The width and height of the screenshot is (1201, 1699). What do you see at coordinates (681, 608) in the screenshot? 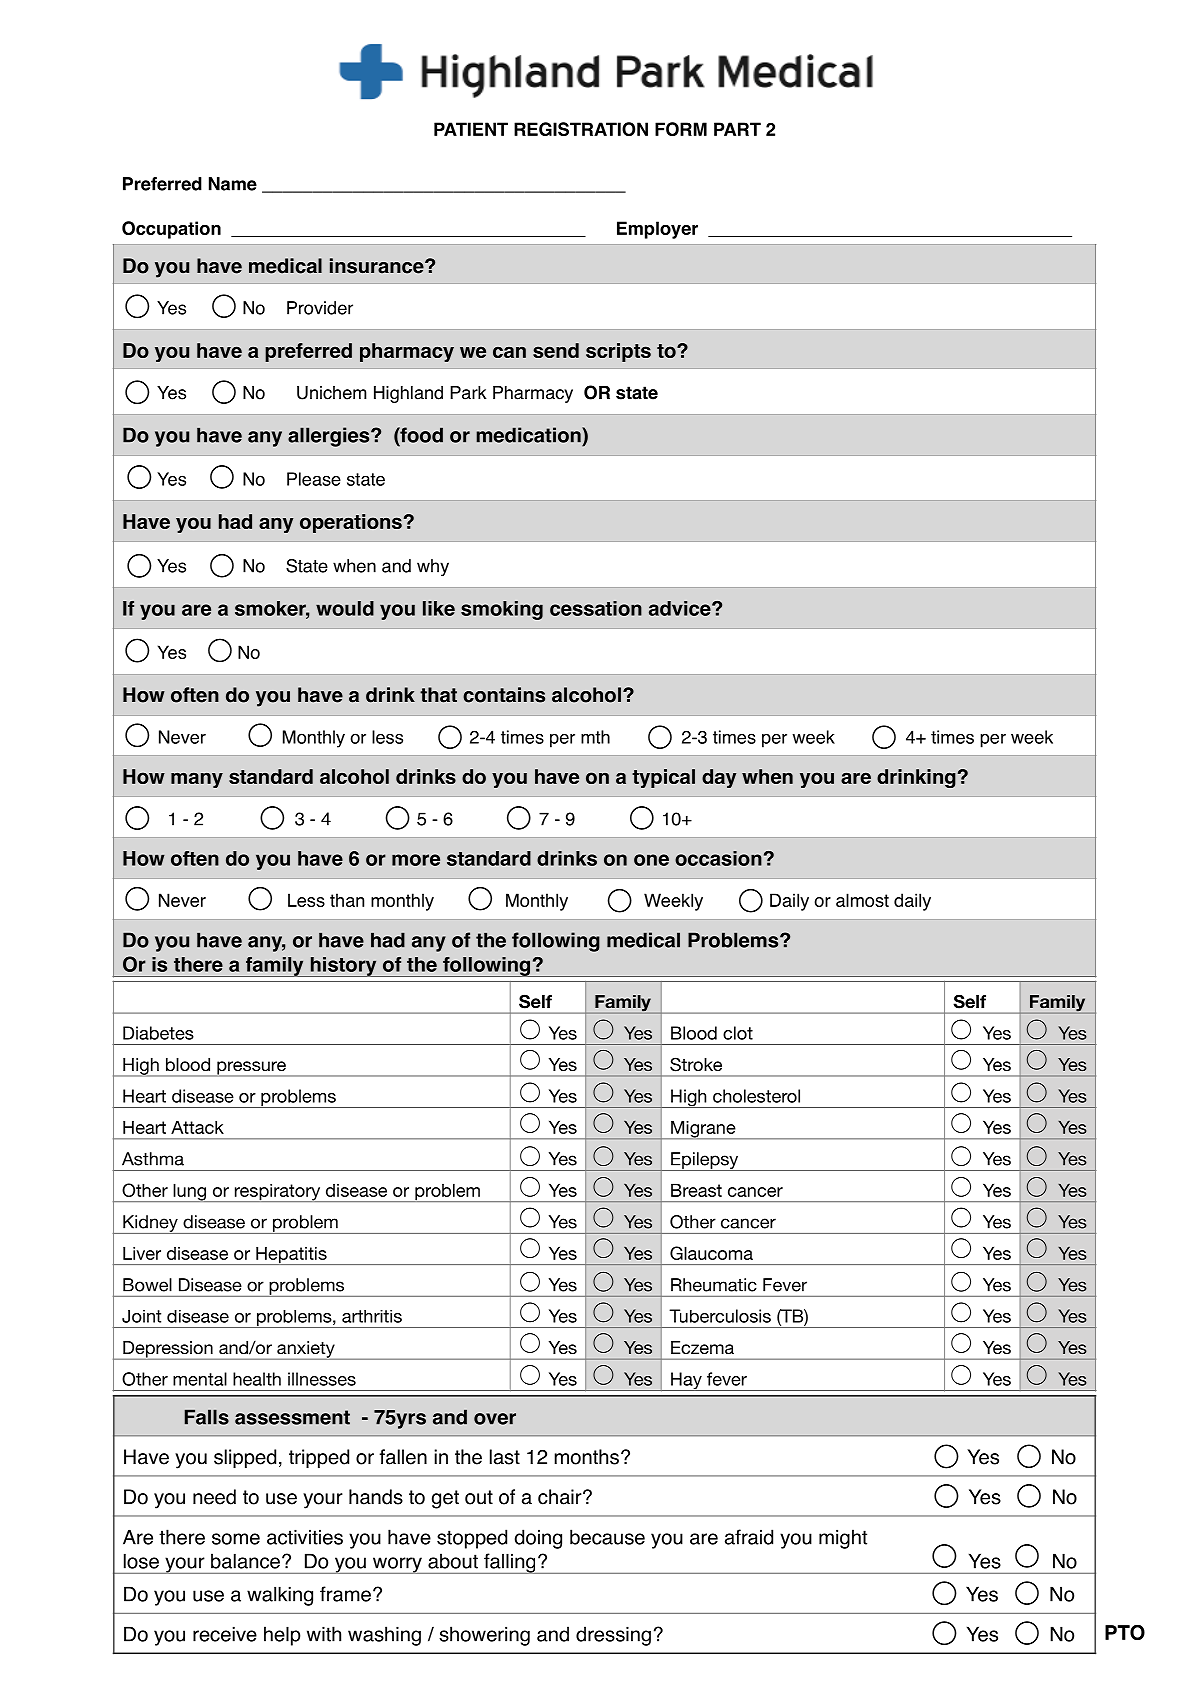
I see `advice` at bounding box center [681, 608].
